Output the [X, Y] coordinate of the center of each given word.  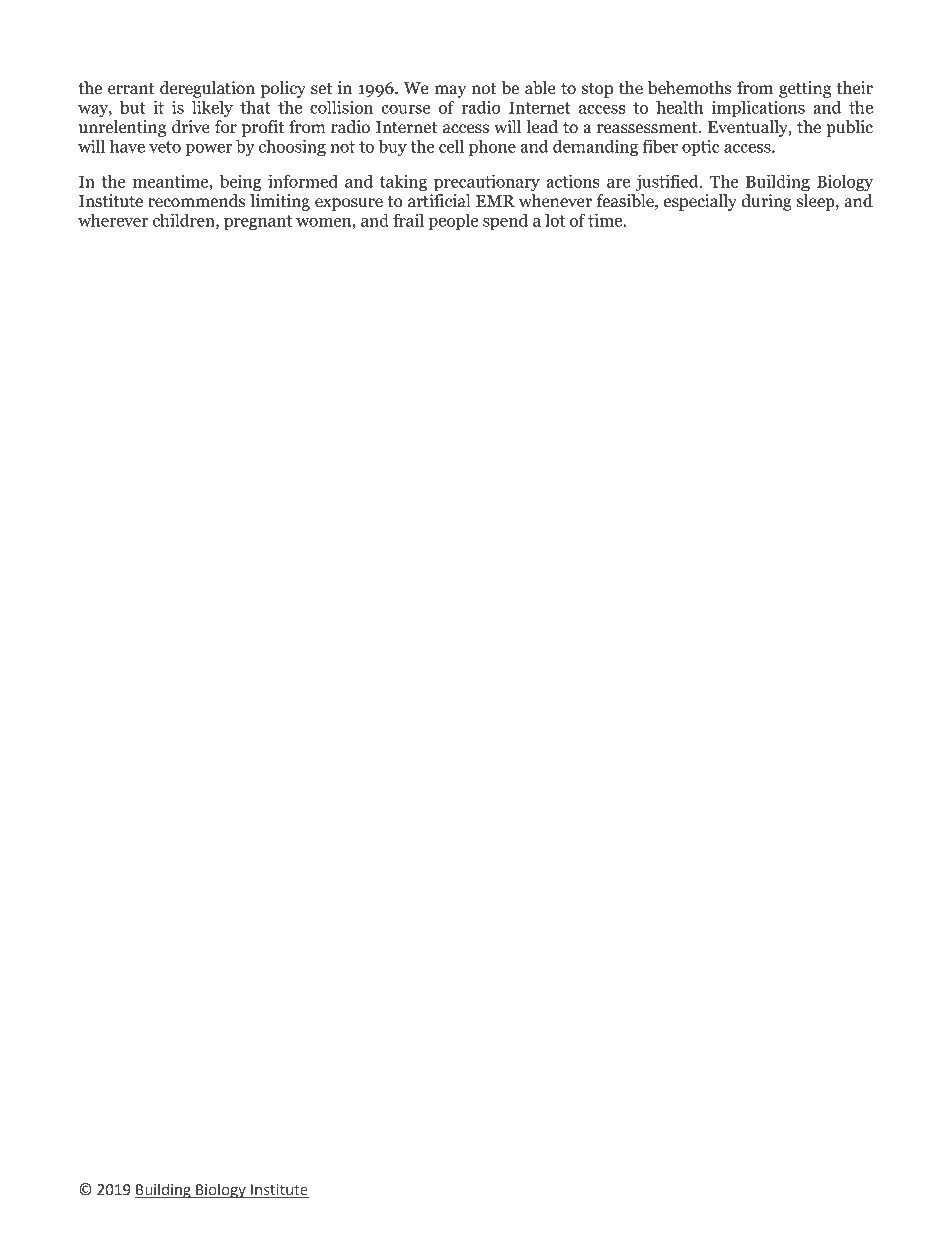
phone [492, 148]
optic [701, 148]
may [450, 91]
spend [505, 222]
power [208, 150]
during [767, 202]
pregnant [258, 223]
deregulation [207, 89]
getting [805, 89]
